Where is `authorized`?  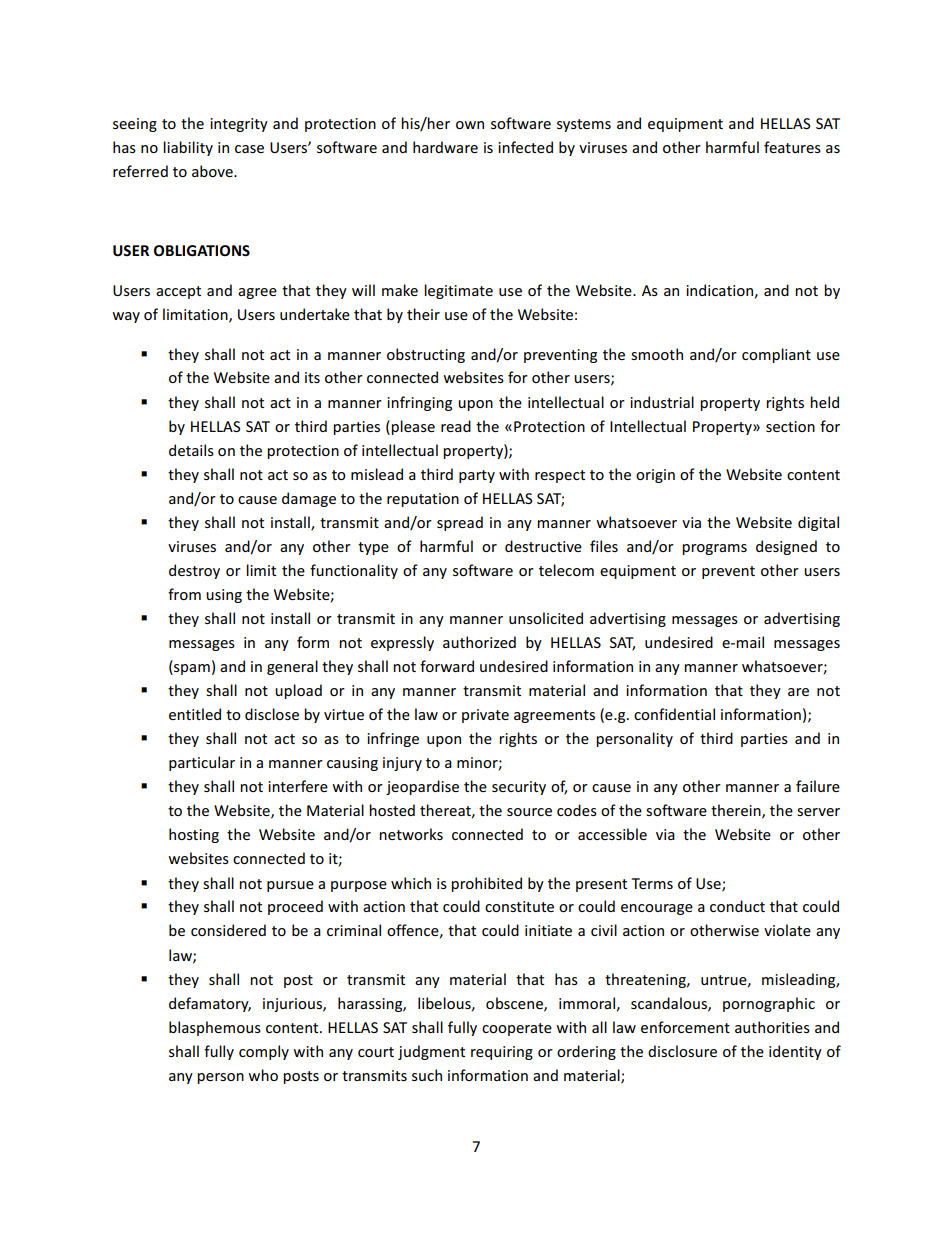
authorized is located at coordinates (479, 642).
